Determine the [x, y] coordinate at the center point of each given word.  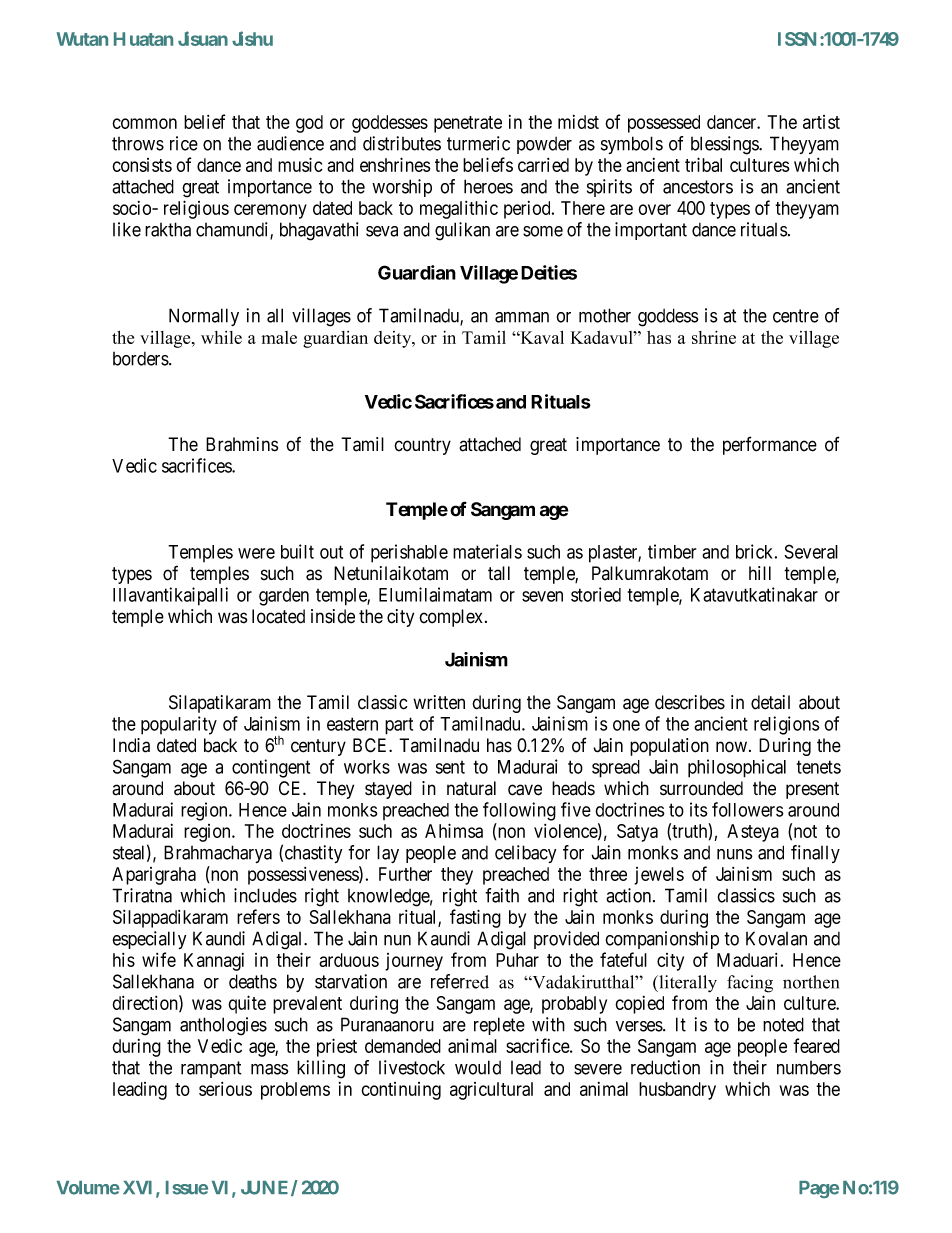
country [422, 446]
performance [770, 445]
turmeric [478, 143]
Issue [187, 1188]
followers [748, 809]
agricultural [491, 1091]
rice [184, 143]
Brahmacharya [218, 854]
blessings [725, 145]
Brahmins [242, 444]
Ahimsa [454, 830]
